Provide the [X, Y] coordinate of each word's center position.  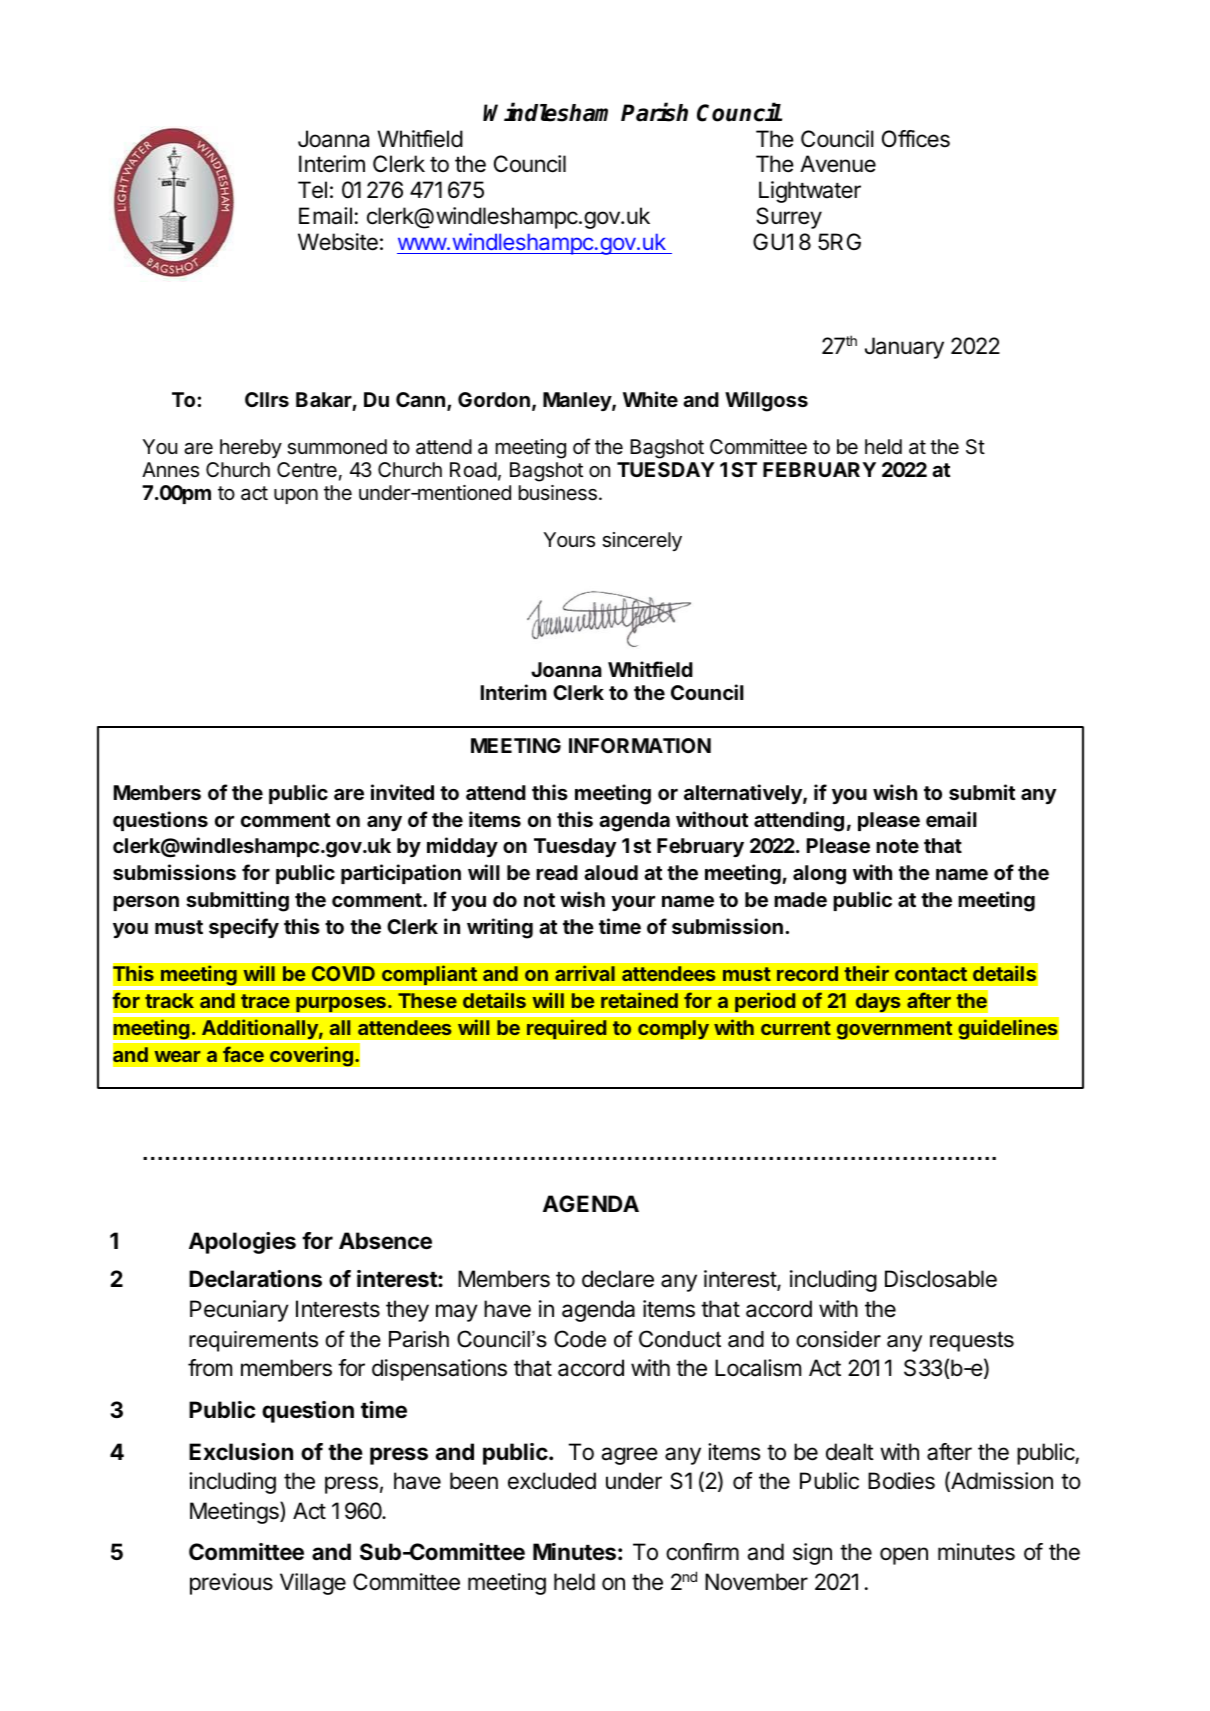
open [904, 1556]
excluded [552, 1481]
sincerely [642, 541]
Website [338, 242]
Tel [312, 189]
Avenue [838, 164]
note [897, 846]
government [894, 1030]
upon [296, 496]
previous [231, 1584]
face [243, 1054]
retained [639, 1000]
